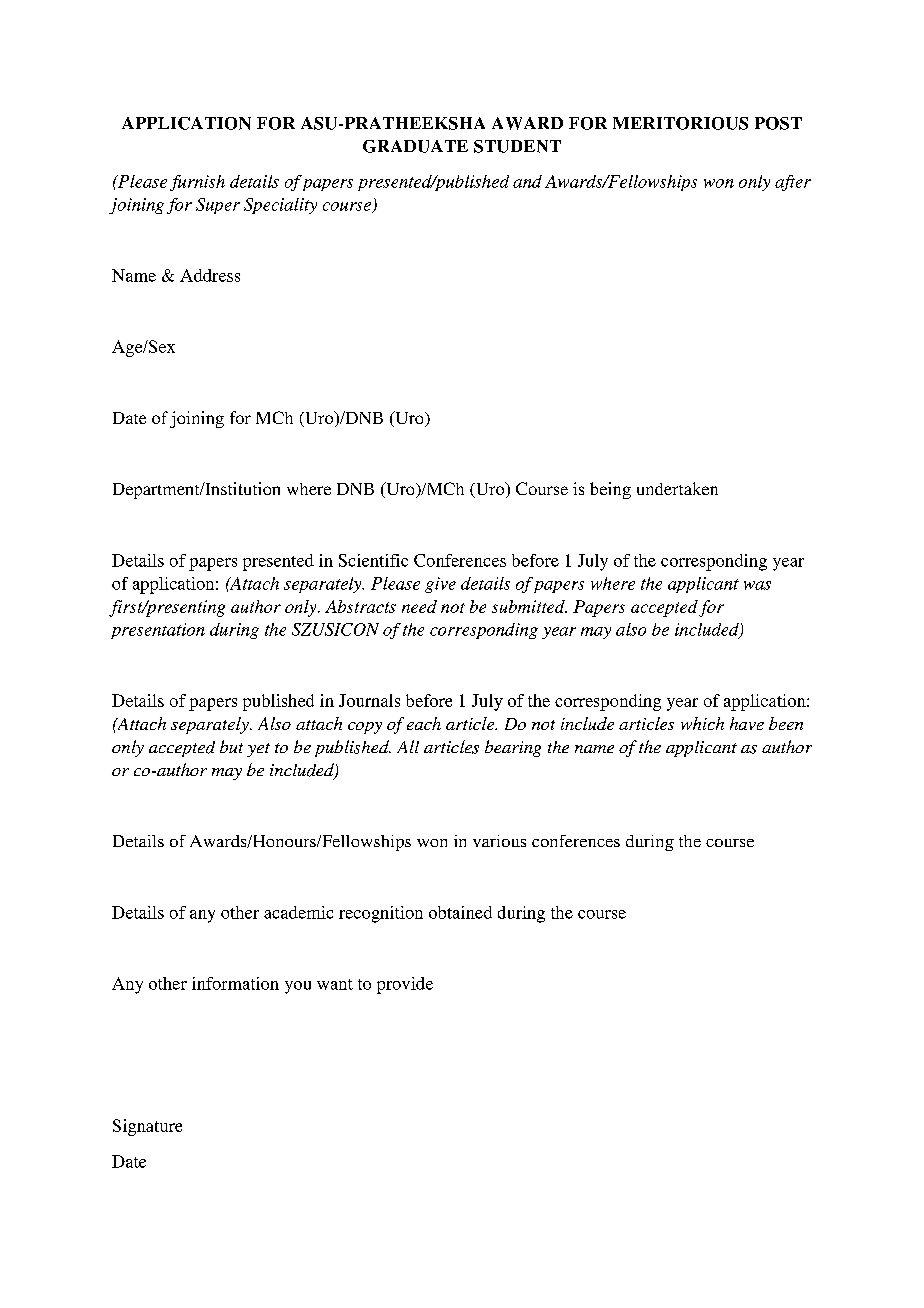 Image resolution: width=924 pixels, height=1308 pixels. I want to click on Signature, so click(147, 1127).
